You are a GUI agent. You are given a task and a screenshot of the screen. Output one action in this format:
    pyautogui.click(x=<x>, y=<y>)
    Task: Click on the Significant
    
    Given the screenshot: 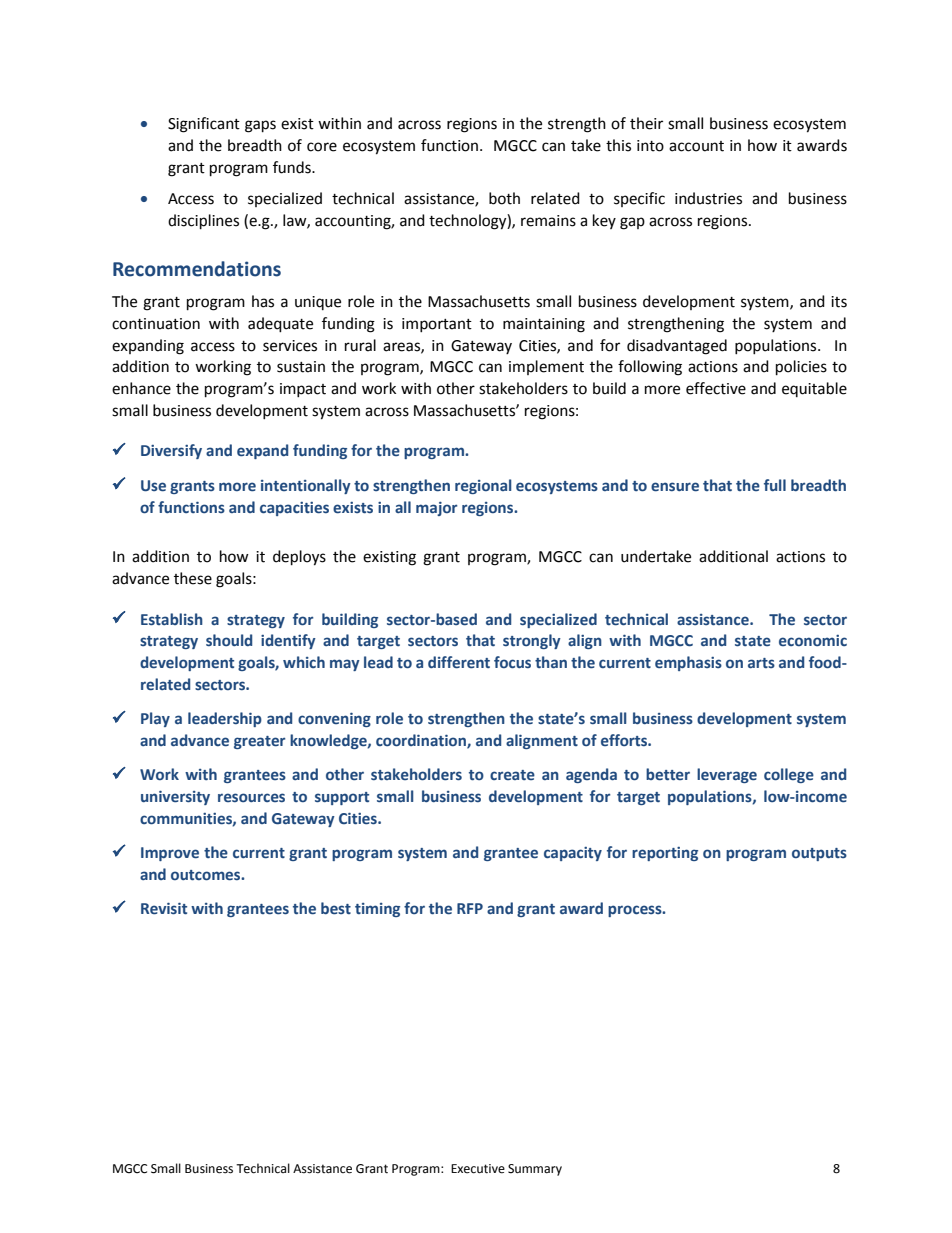 What is the action you would take?
    pyautogui.click(x=204, y=125)
